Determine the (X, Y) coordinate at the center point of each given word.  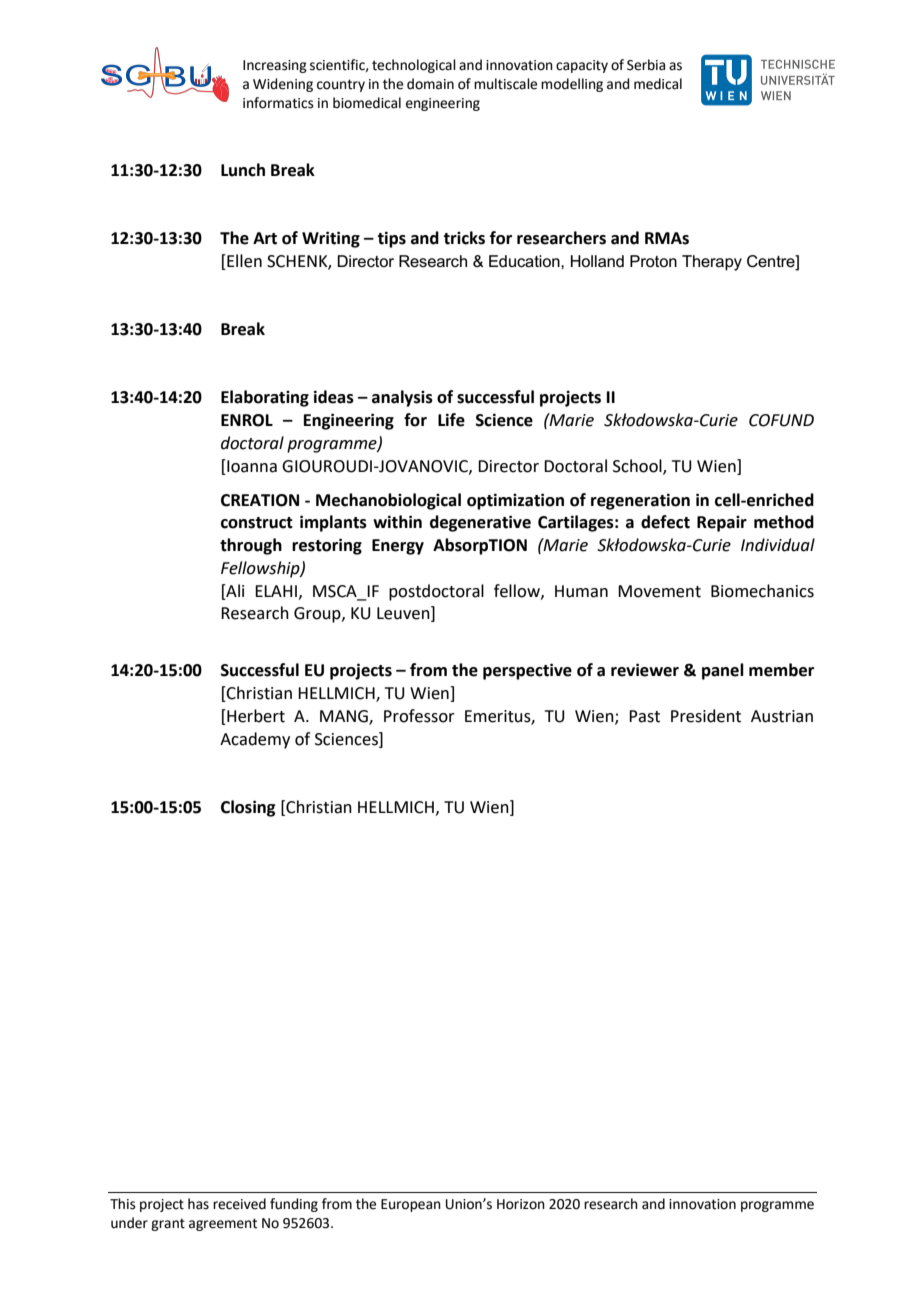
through (251, 546)
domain (430, 84)
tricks (464, 238)
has (198, 1204)
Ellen (243, 261)
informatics (278, 103)
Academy (255, 740)
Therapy (712, 263)
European (411, 1205)
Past (644, 716)
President (706, 716)
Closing (248, 808)
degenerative (480, 523)
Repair (722, 524)
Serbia (646, 65)
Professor (419, 716)
